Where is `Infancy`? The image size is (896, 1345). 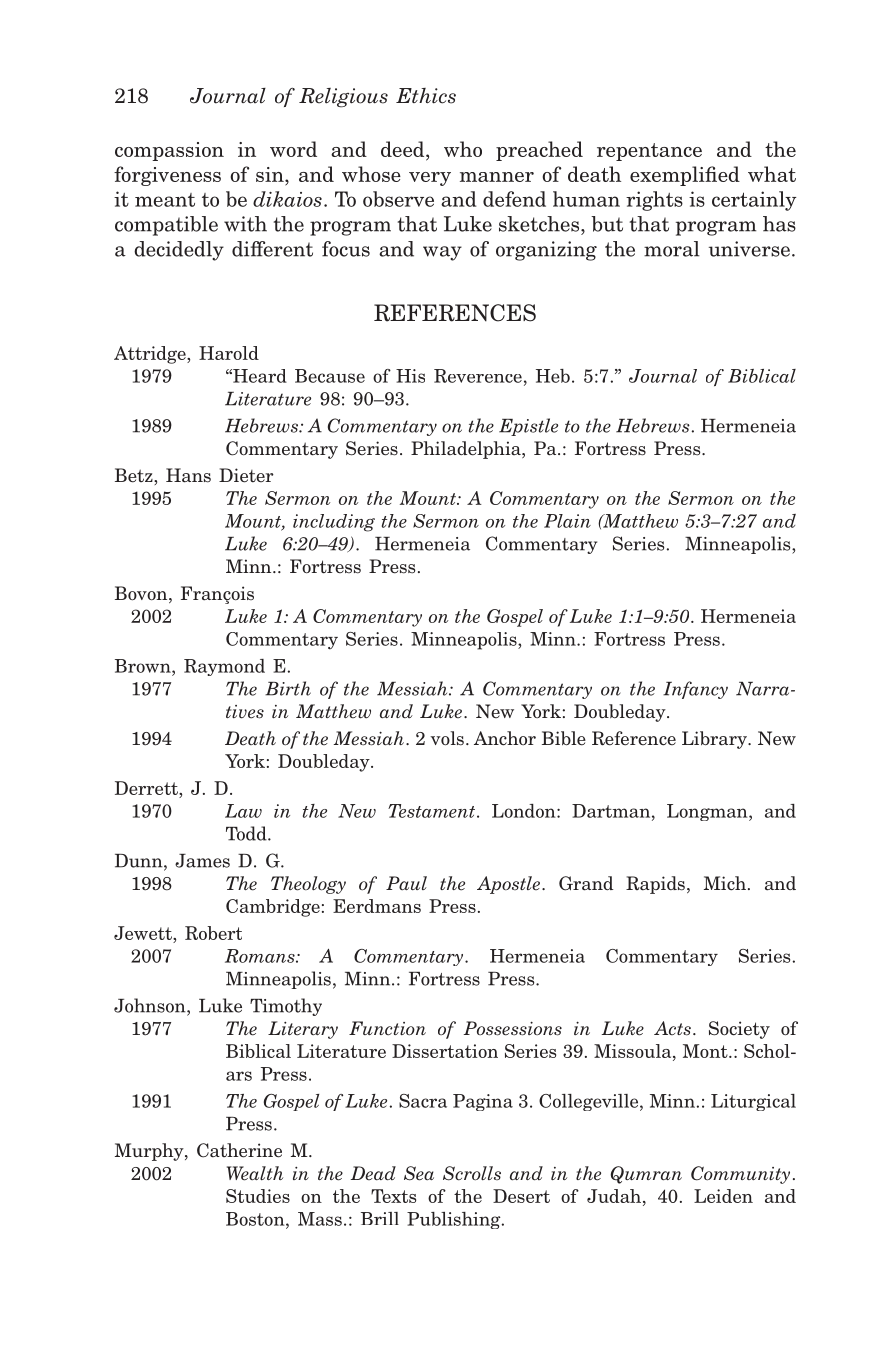 Infancy is located at coordinates (695, 690).
